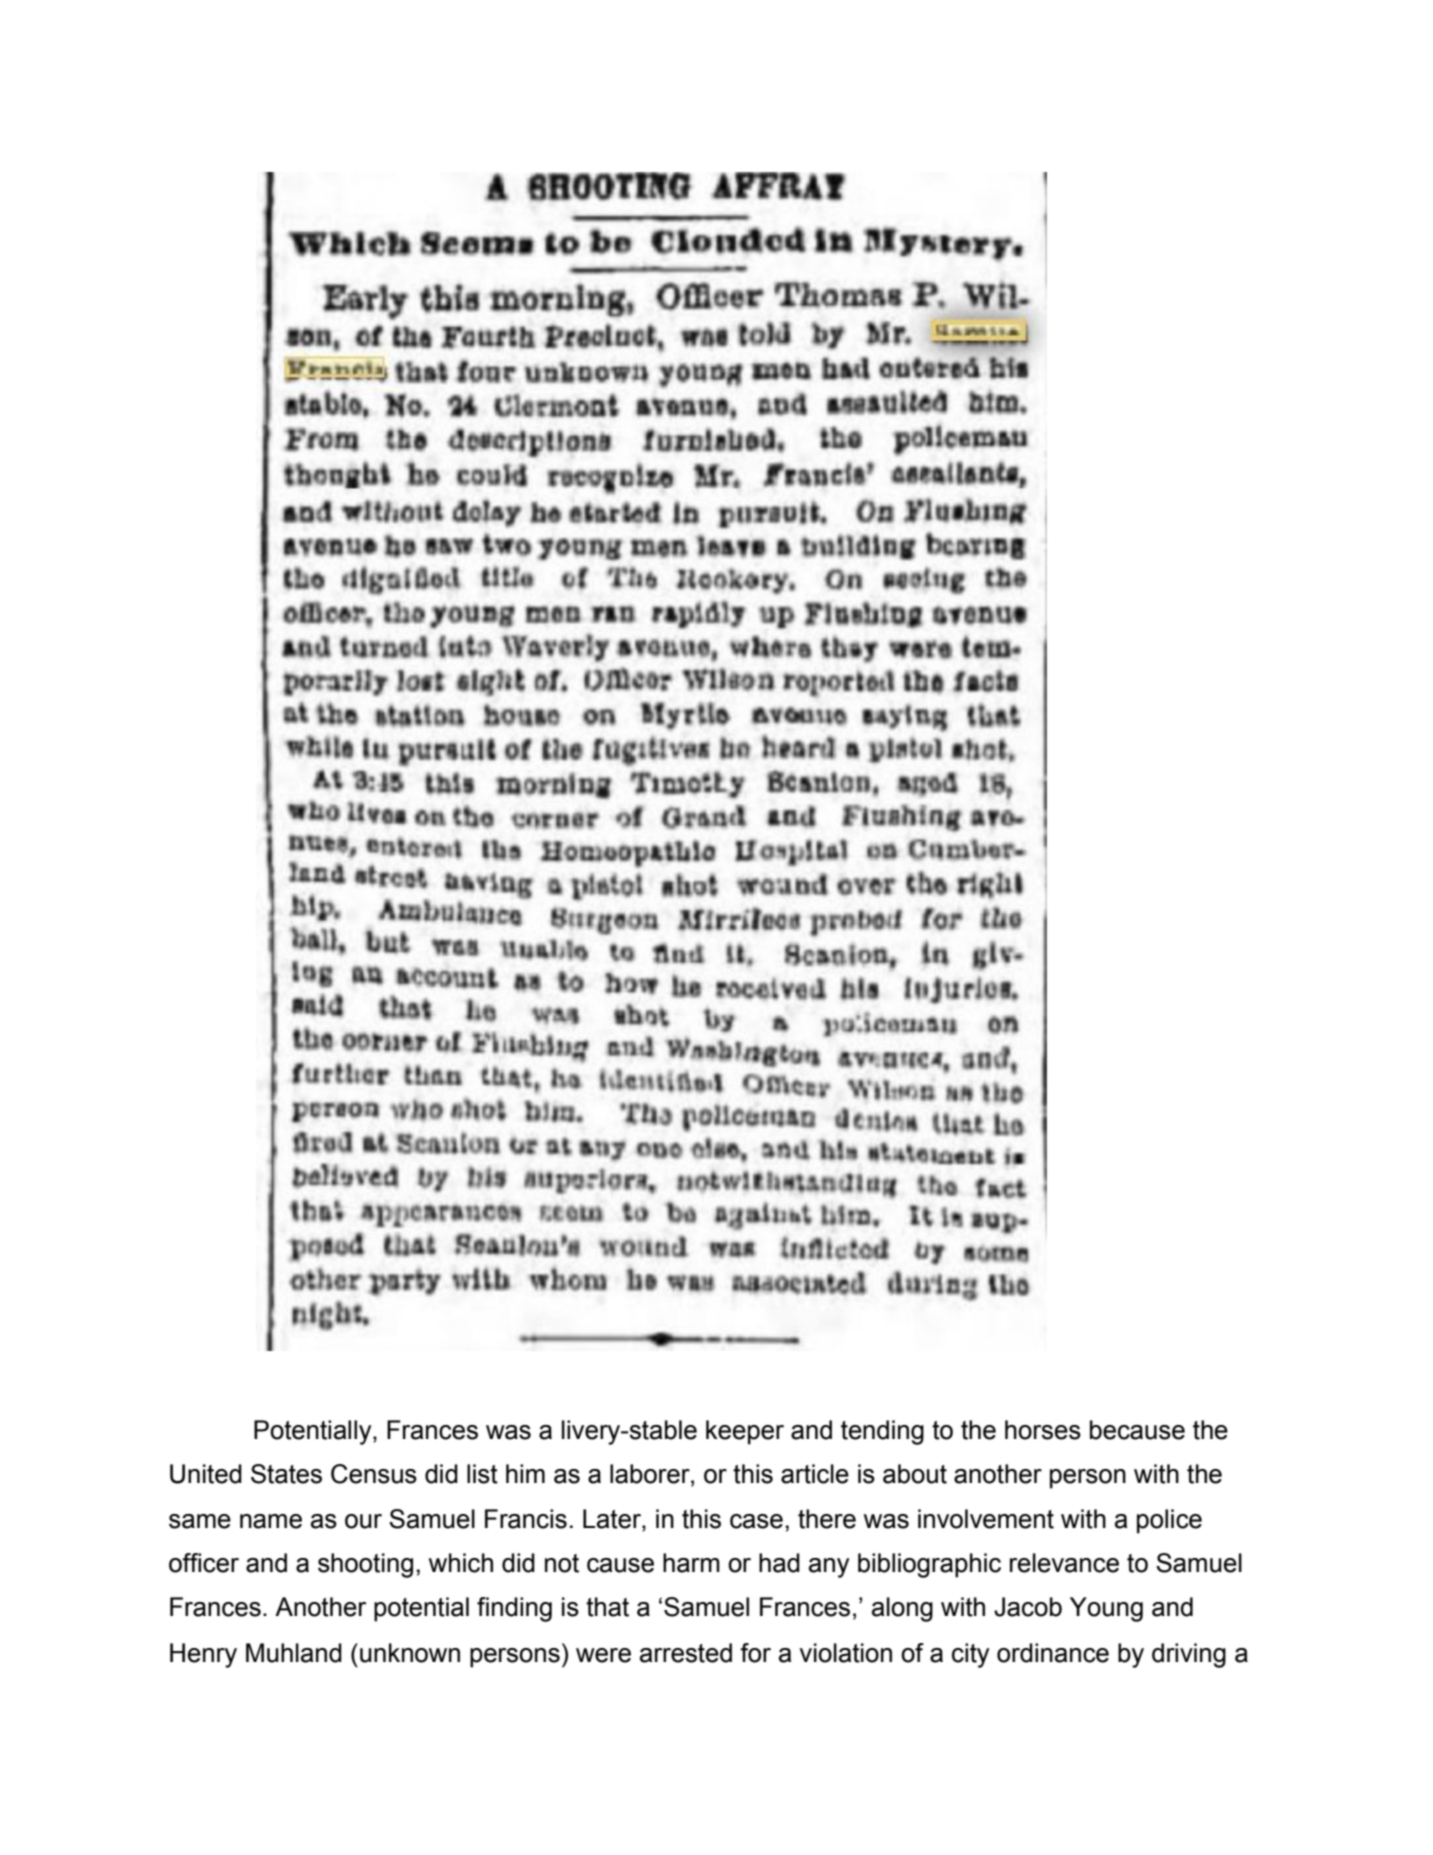  What do you see at coordinates (1043, 1430) in the screenshot?
I see `horses` at bounding box center [1043, 1430].
